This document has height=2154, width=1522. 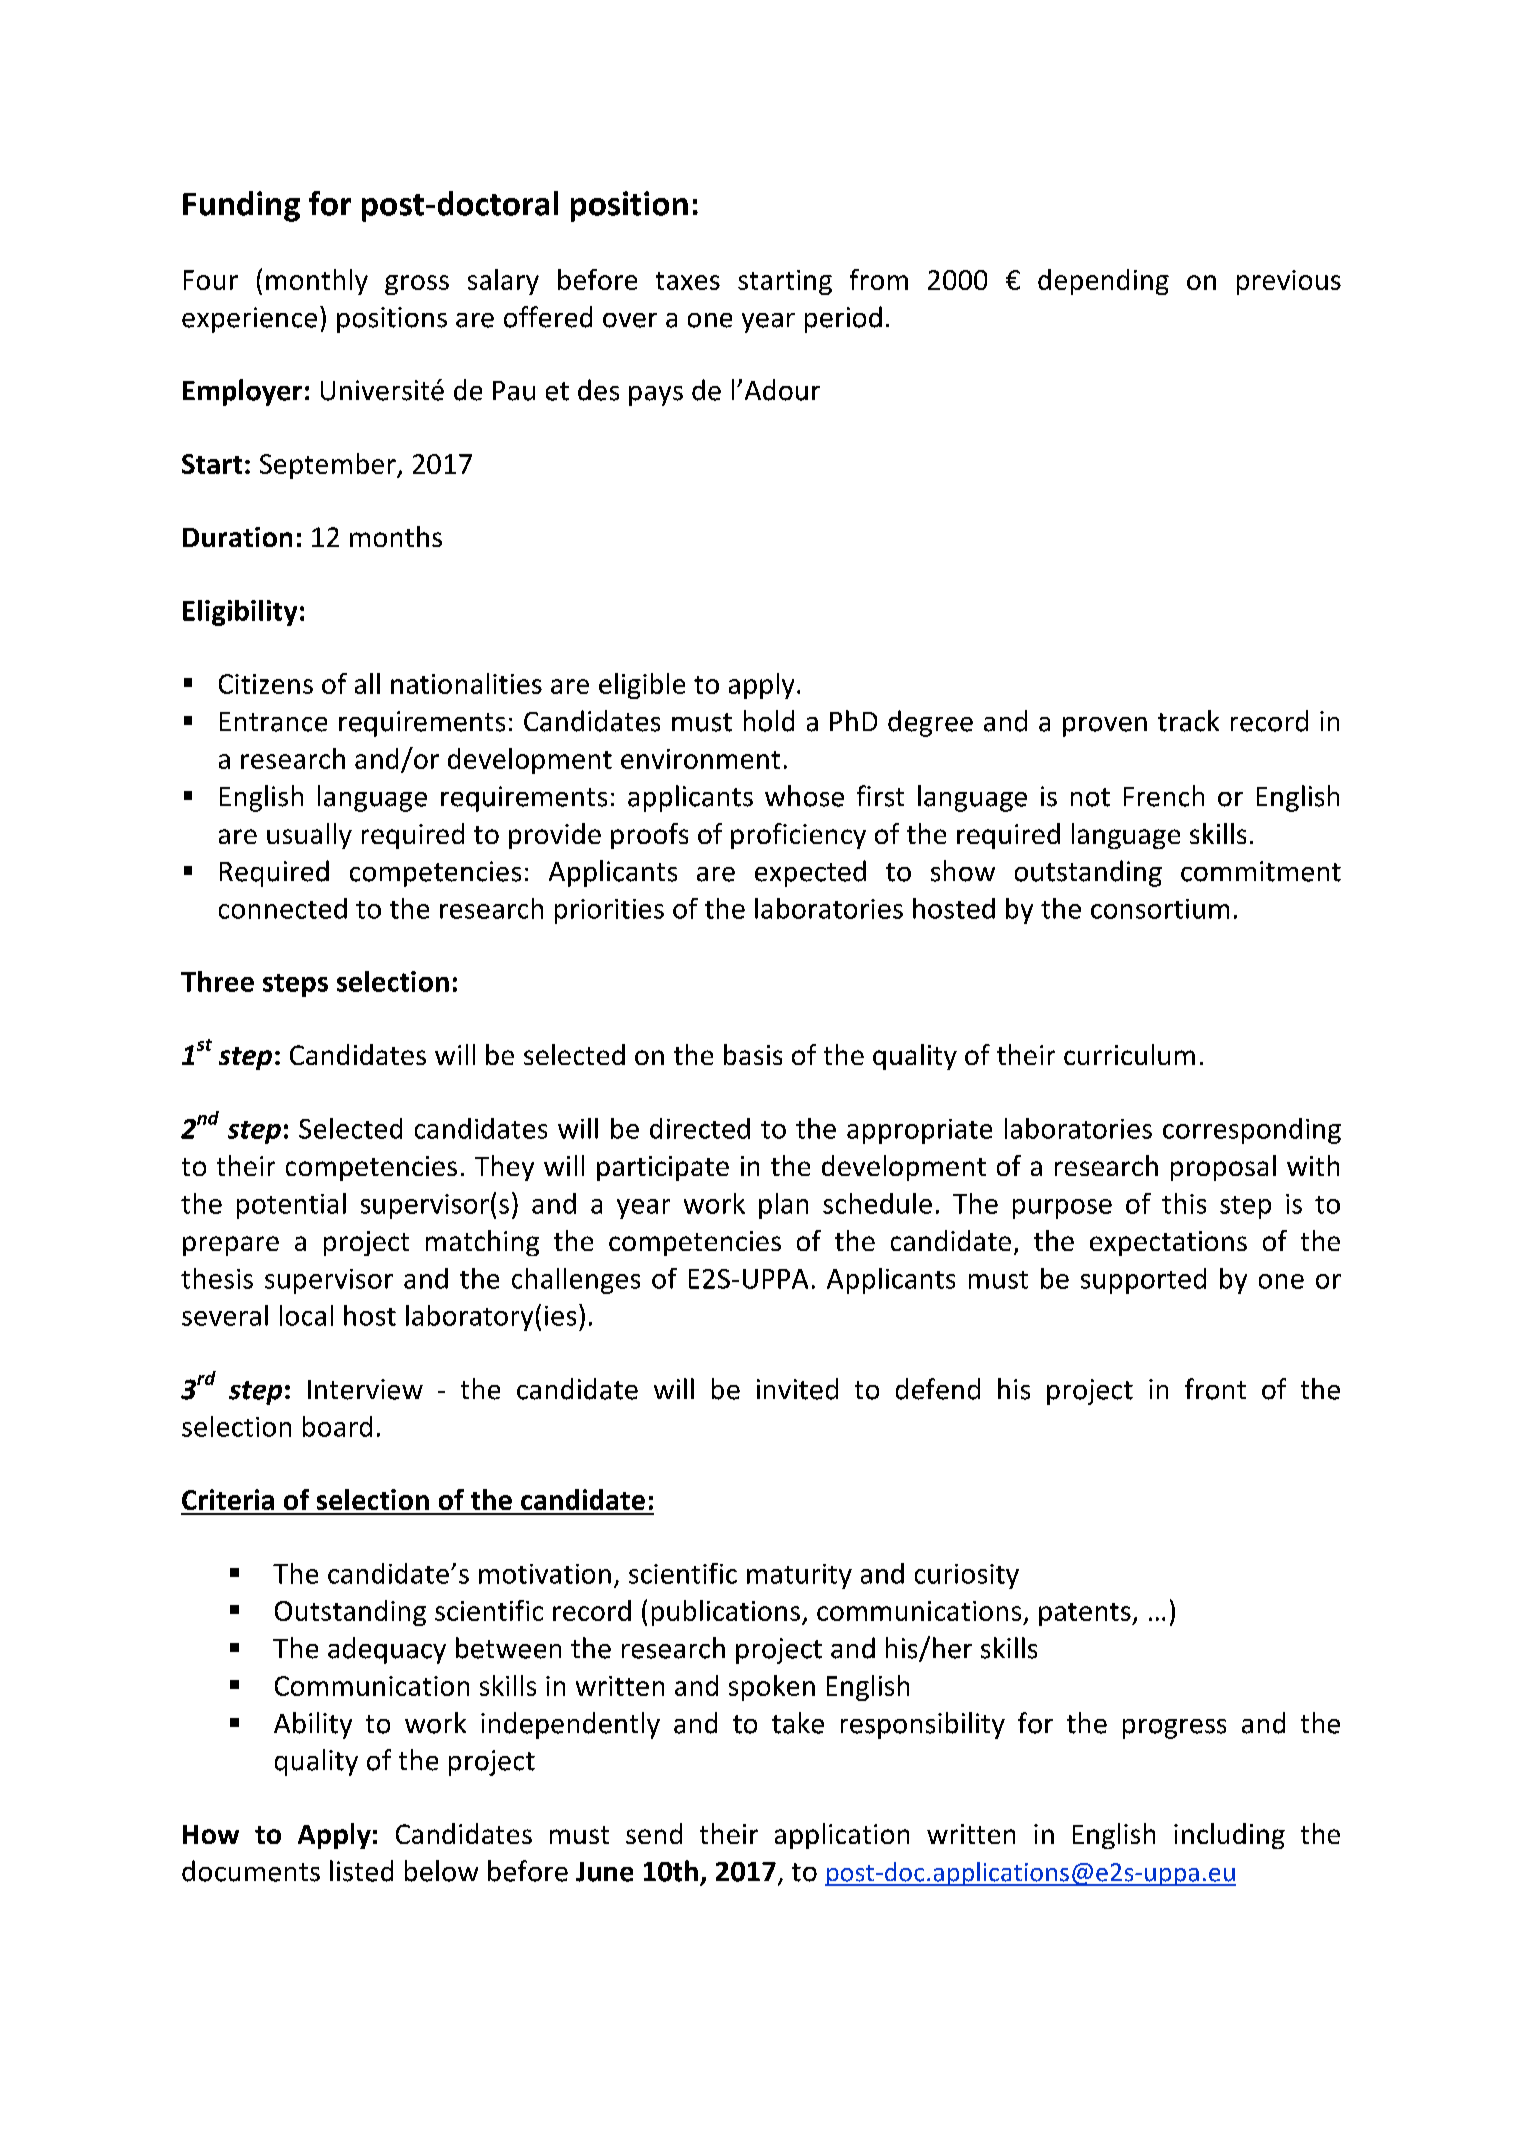 I want to click on usually, so click(x=309, y=836).
